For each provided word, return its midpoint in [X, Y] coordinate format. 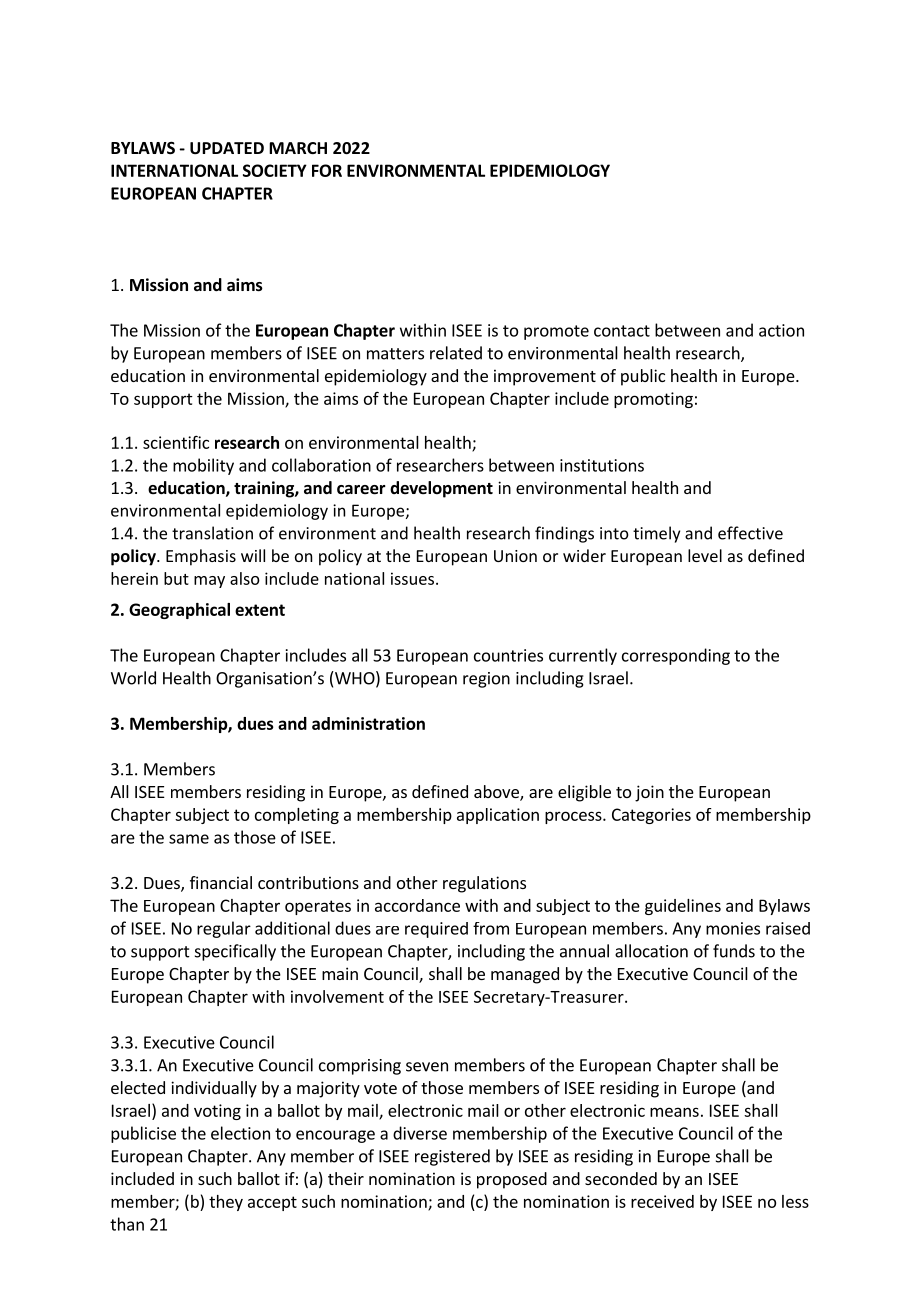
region [486, 680]
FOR [327, 170]
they [226, 1203]
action [781, 330]
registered [452, 1157]
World [133, 678]
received [662, 1201]
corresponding [676, 656]
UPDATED [227, 148]
